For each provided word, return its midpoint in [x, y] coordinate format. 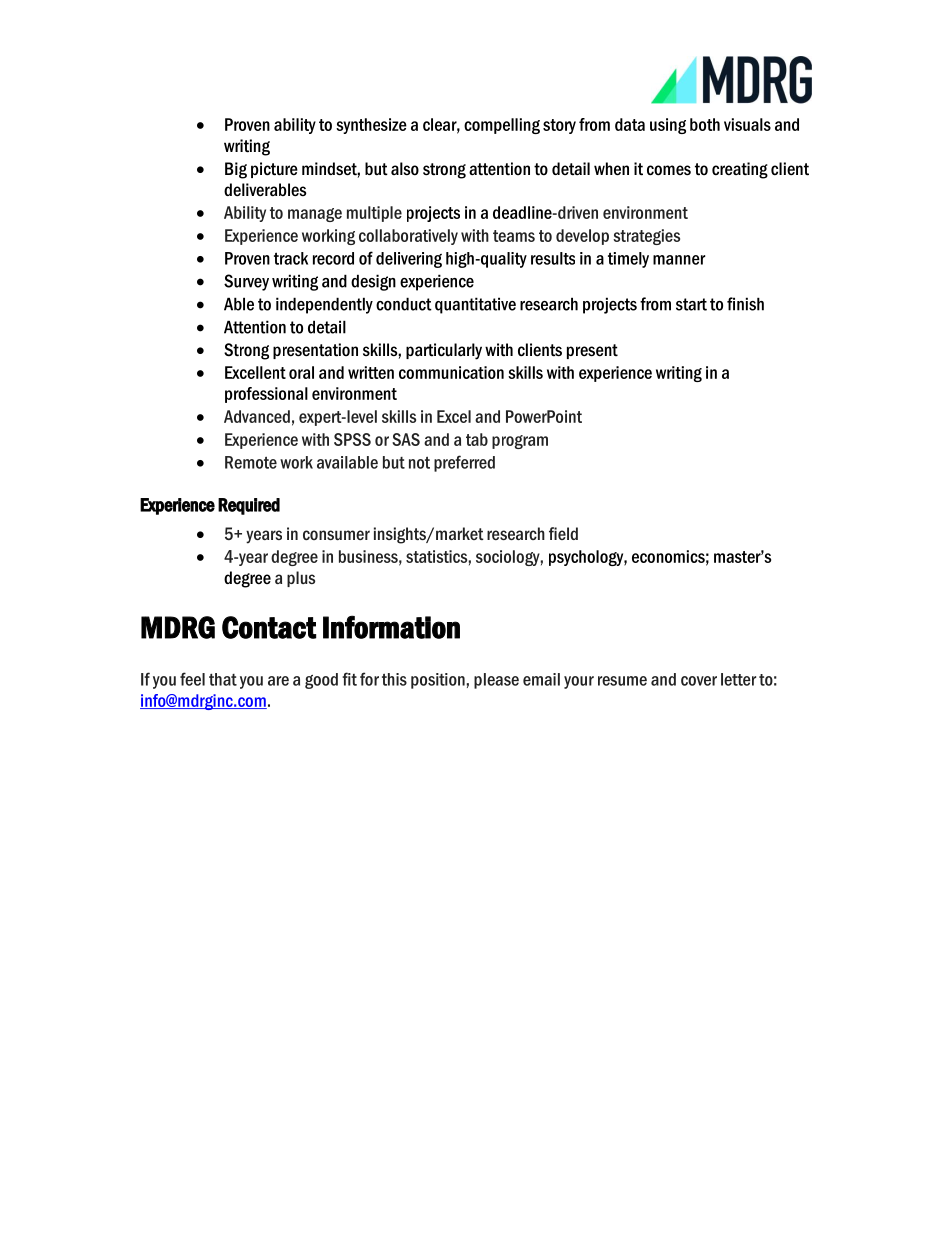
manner [679, 260]
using [668, 126]
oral [301, 372]
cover [699, 681]
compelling [502, 126]
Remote [251, 462]
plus [301, 579]
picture [274, 170]
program [520, 442]
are [278, 681]
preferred [464, 463]
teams [514, 236]
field [563, 533]
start [691, 304]
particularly [444, 351]
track [291, 258]
